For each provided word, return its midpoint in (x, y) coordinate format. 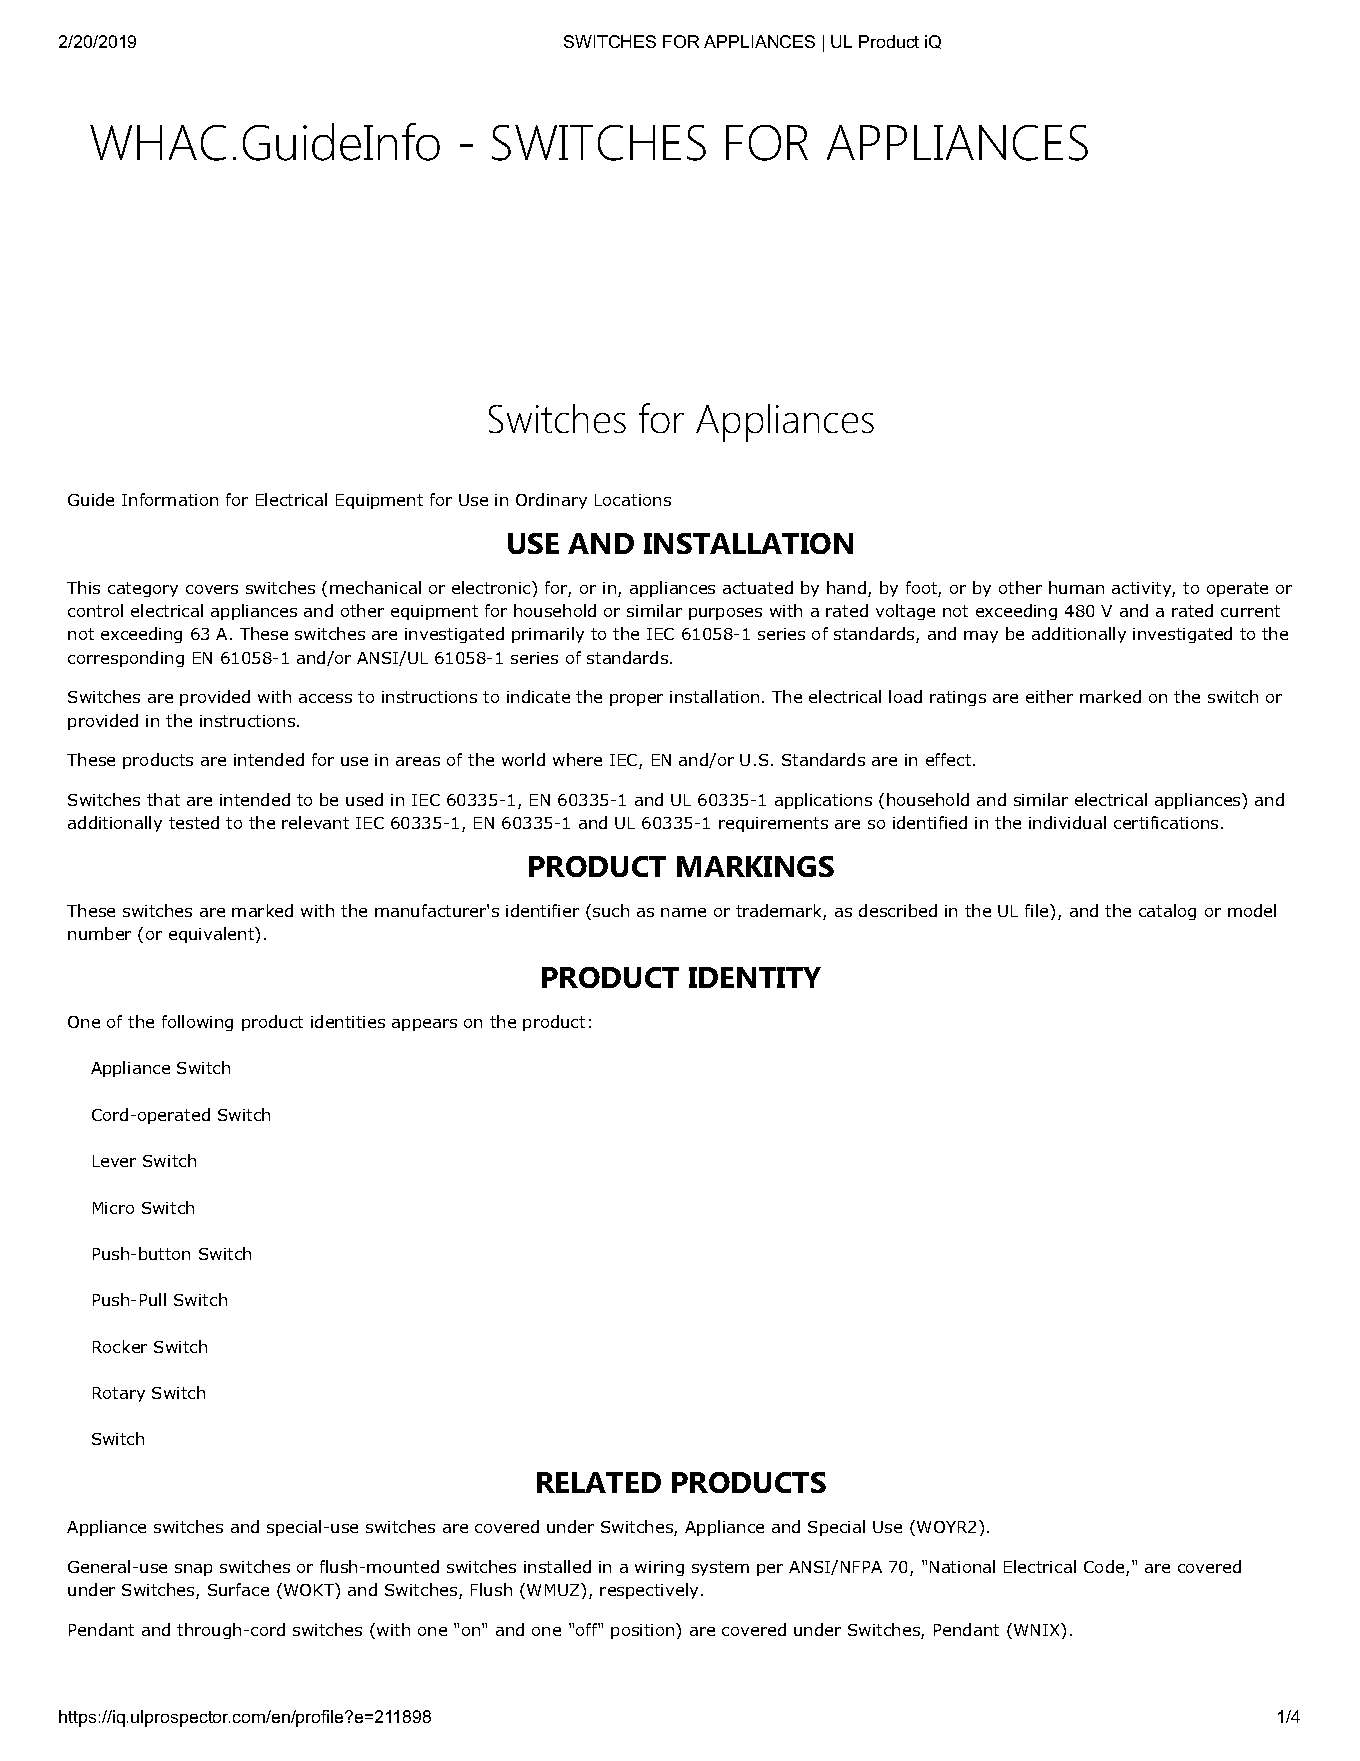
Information (170, 499)
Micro (113, 1208)
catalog (1167, 912)
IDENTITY (755, 977)
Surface (238, 1589)
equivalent (213, 935)
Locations (633, 500)
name (683, 912)
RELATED (599, 1482)
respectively (649, 1591)
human (1076, 587)
